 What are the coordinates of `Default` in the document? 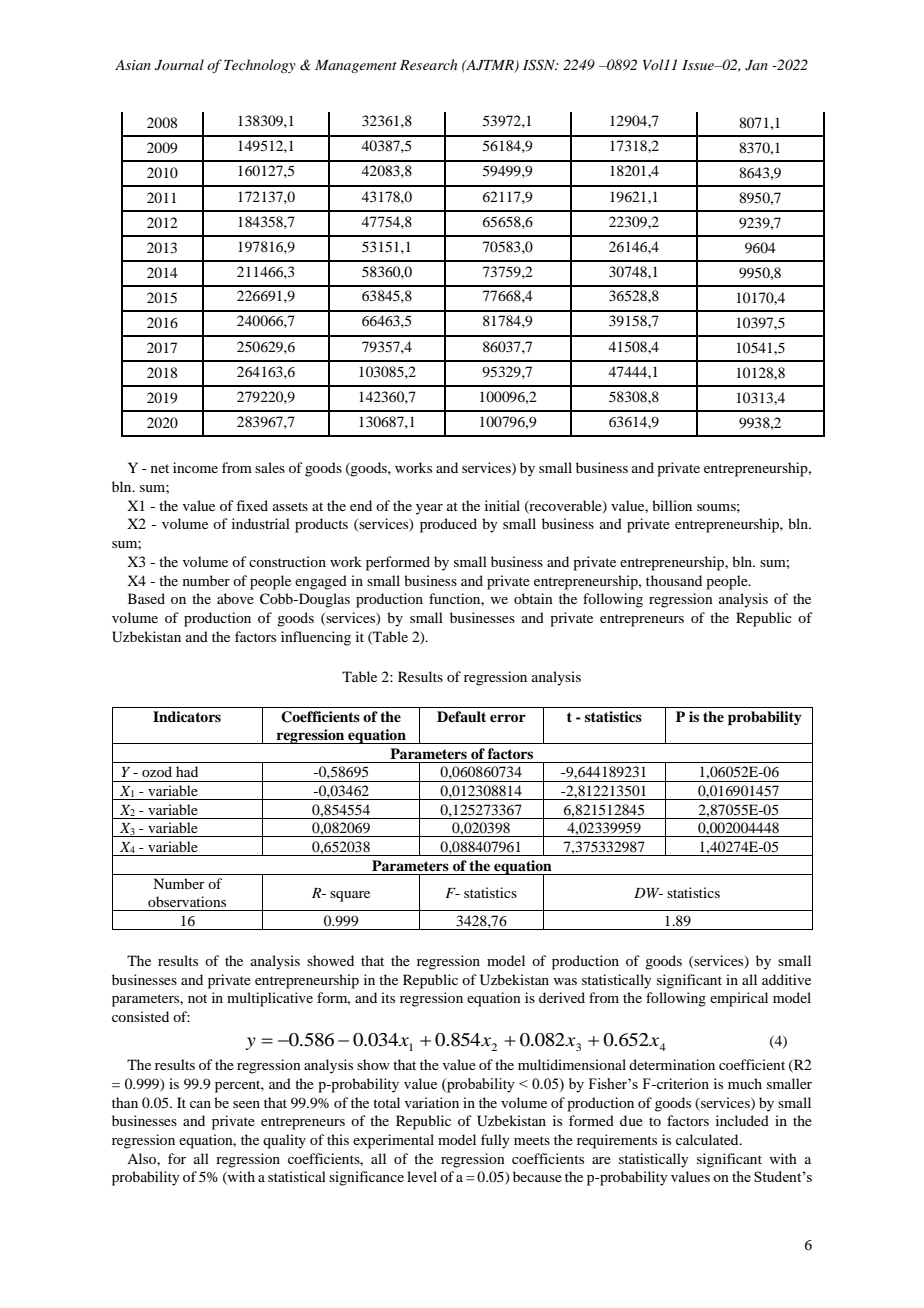 It's located at (461, 716).
